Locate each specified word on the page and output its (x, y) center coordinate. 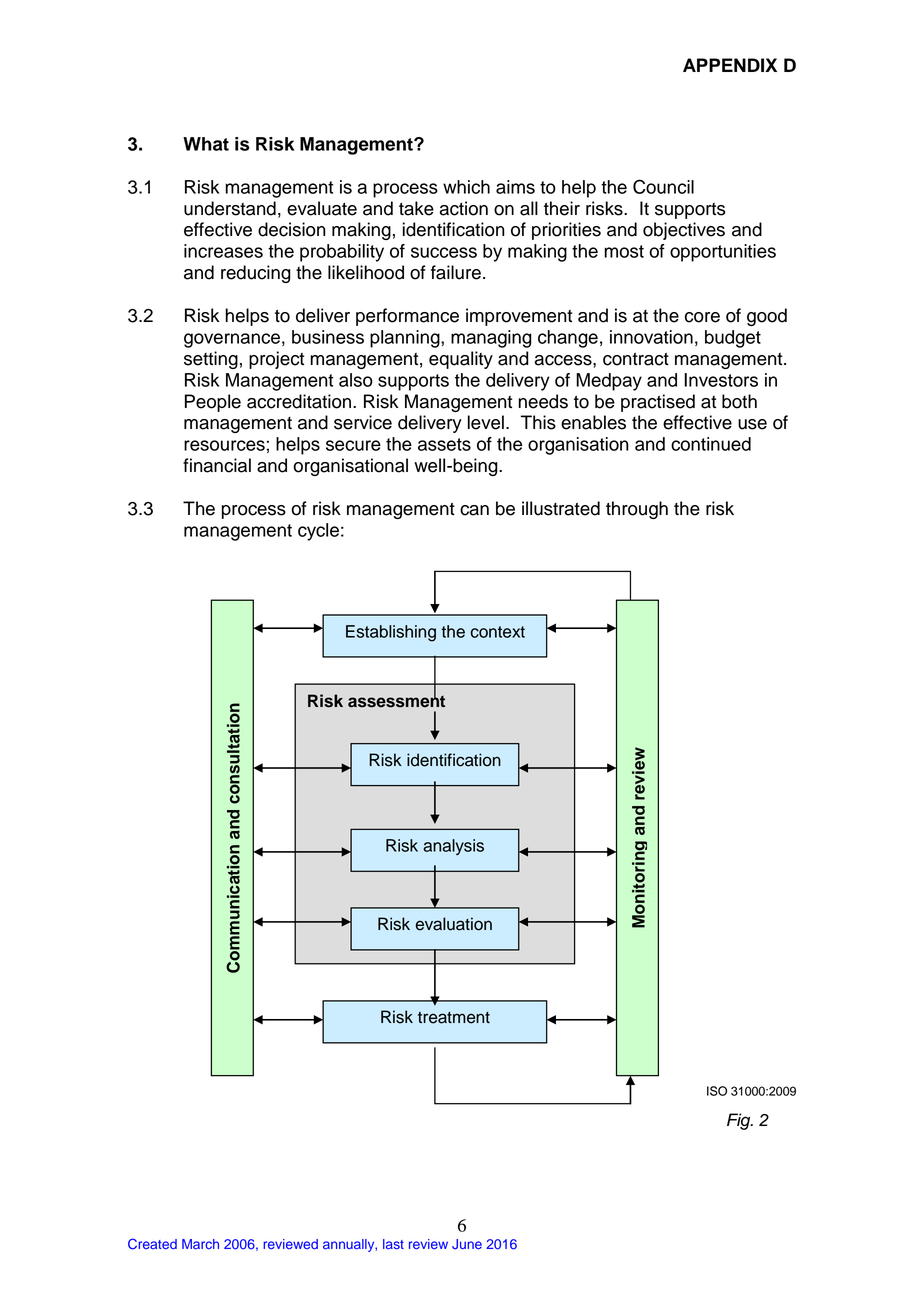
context (498, 632)
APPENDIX (730, 65)
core (702, 317)
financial (217, 465)
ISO (717, 1091)
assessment (396, 700)
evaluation (454, 924)
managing (491, 339)
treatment (454, 1018)
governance (232, 340)
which (466, 187)
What (206, 144)
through (637, 510)
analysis (453, 847)
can (474, 510)
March (200, 1244)
